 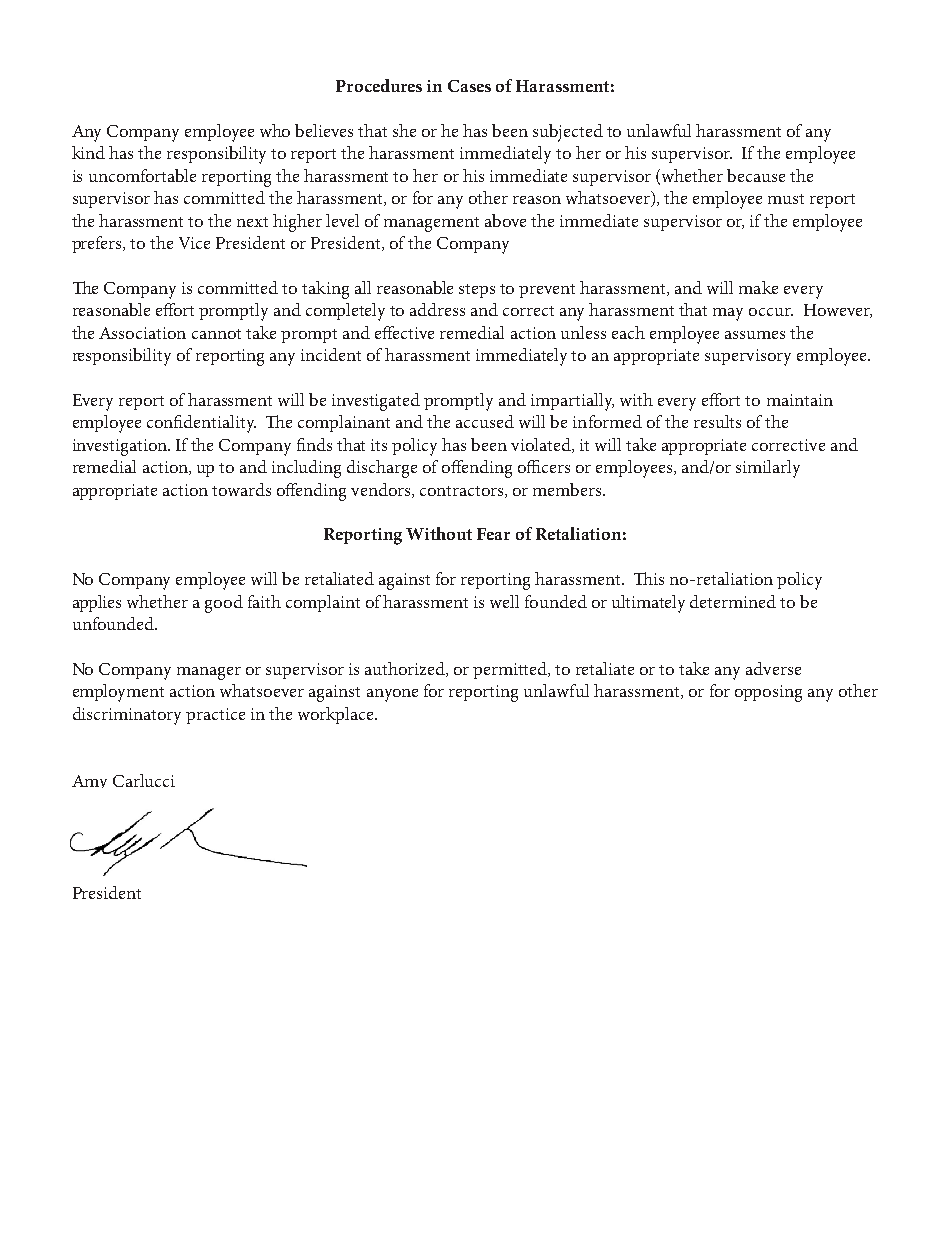 I want to click on workplace, so click(x=337, y=715).
